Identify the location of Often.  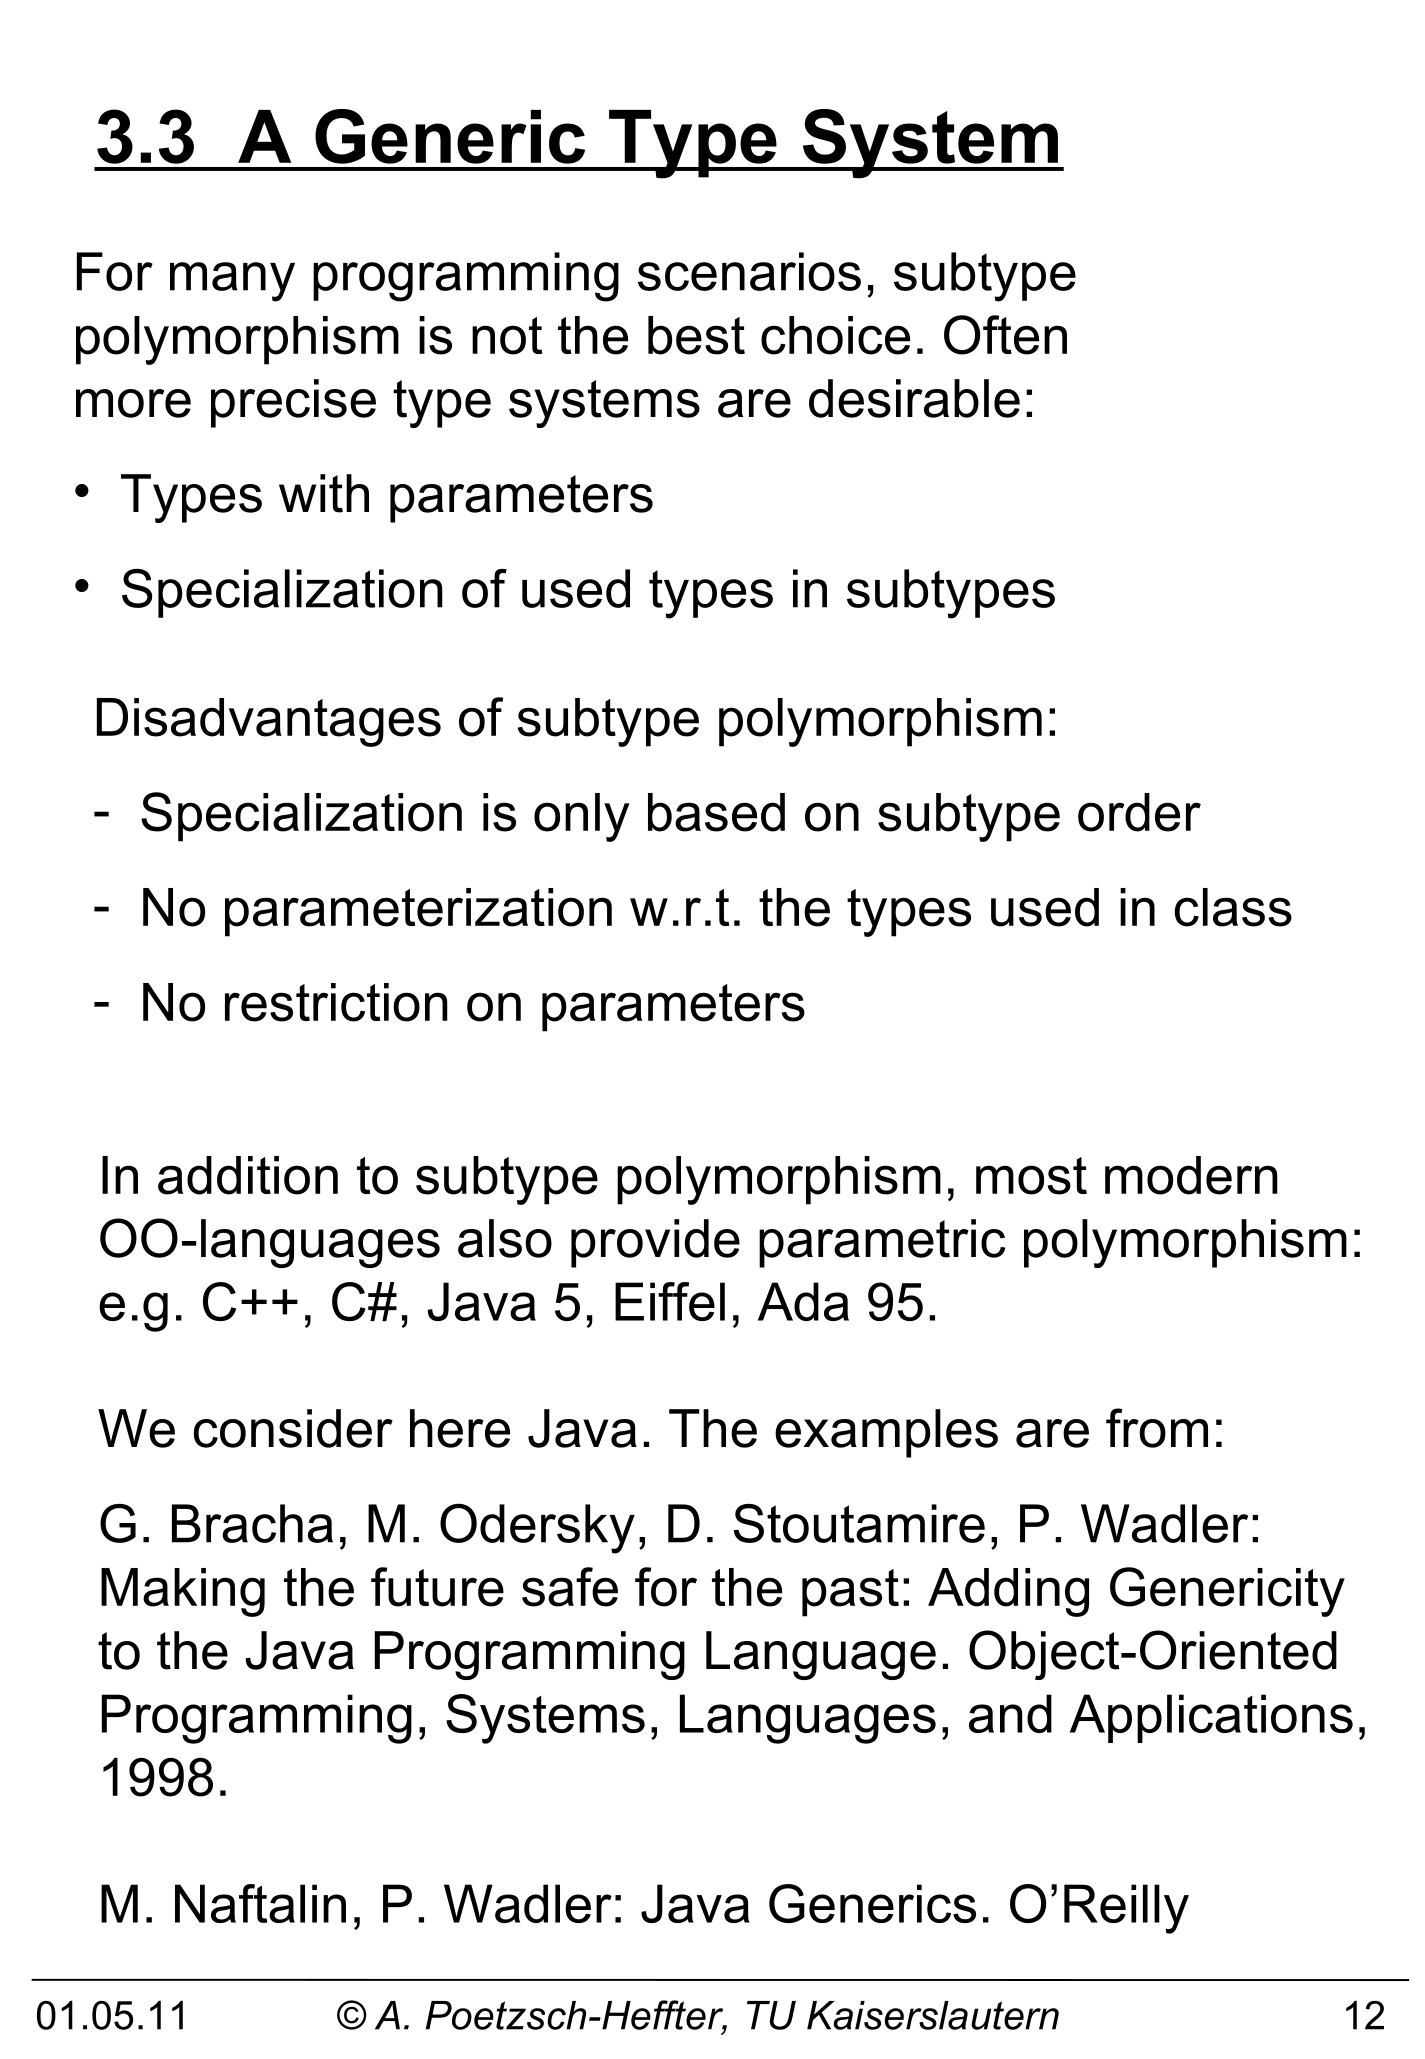
(1005, 335).
